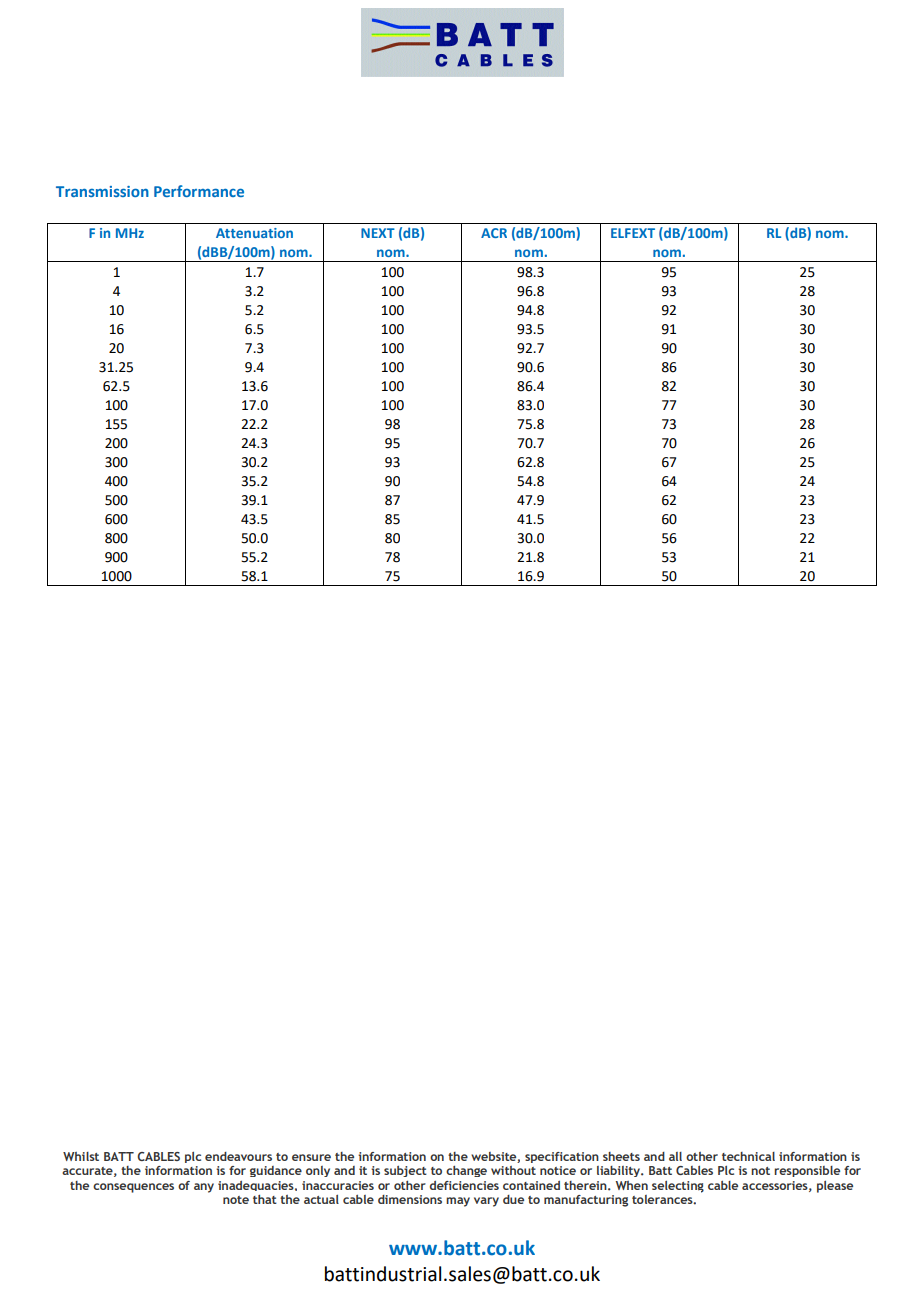  What do you see at coordinates (311, 1157) in the screenshot?
I see `ensure` at bounding box center [311, 1157].
